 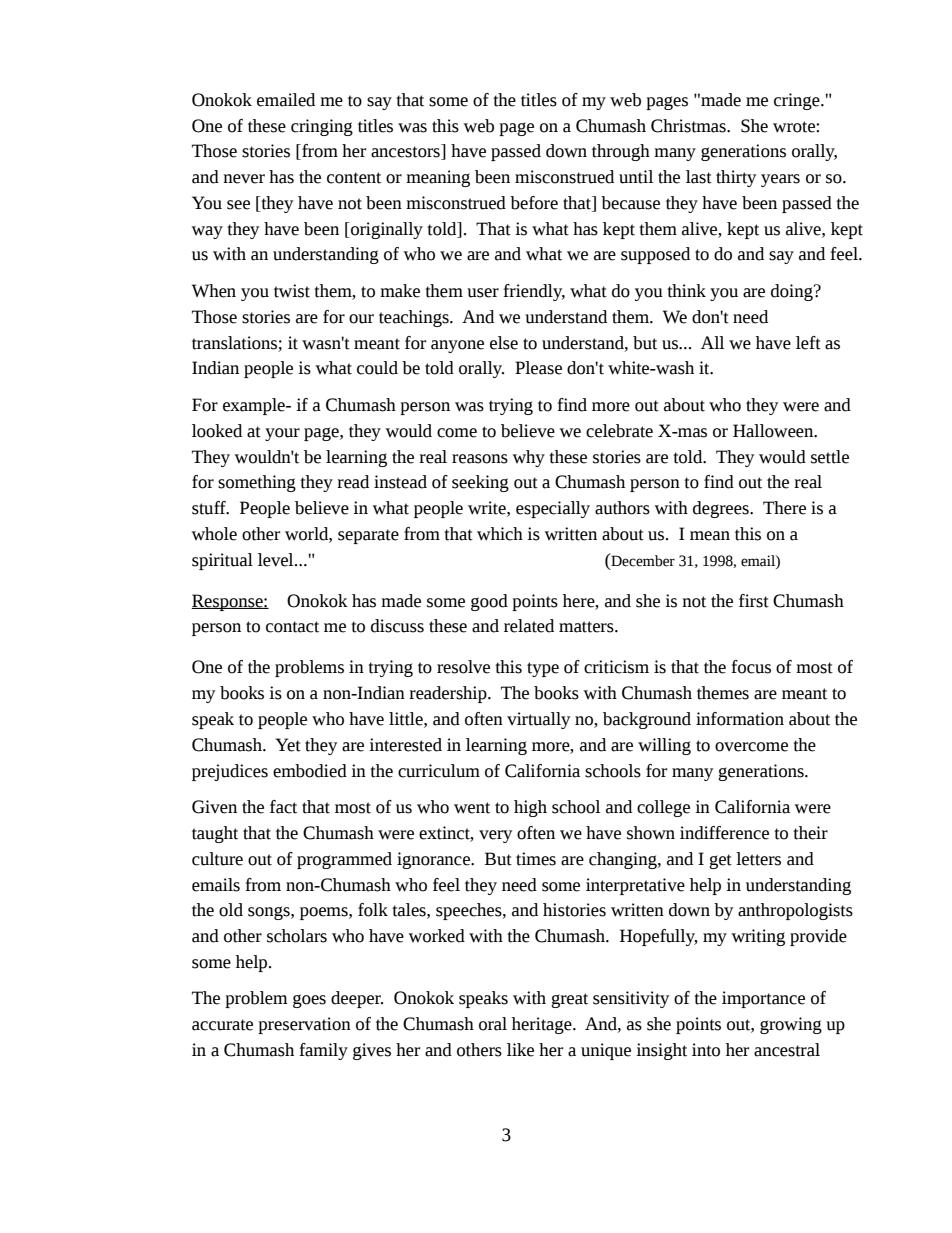 What do you see at coordinates (543, 1025) in the screenshot?
I see `heritage` at bounding box center [543, 1025].
